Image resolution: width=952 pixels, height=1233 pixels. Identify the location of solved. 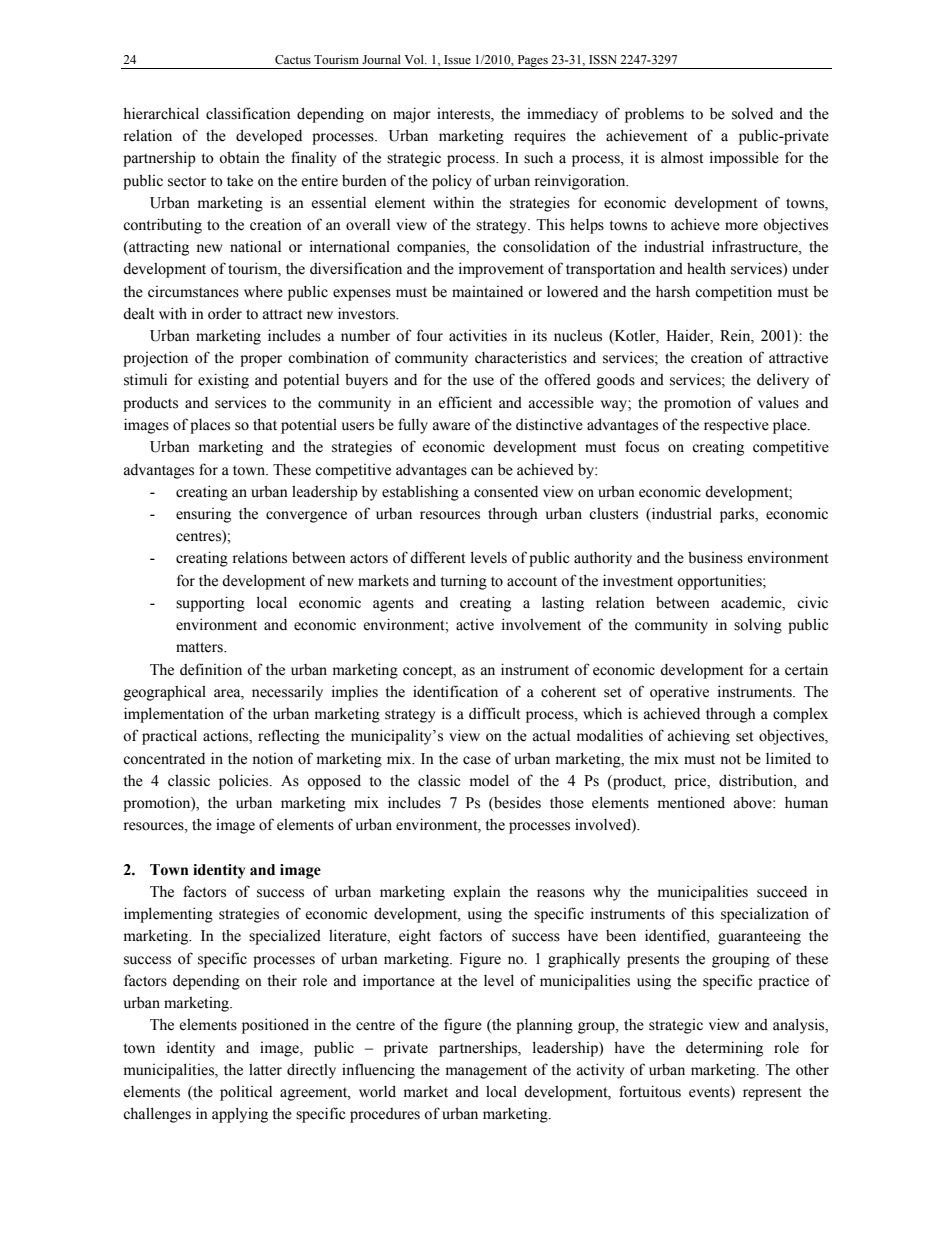
(752, 114).
